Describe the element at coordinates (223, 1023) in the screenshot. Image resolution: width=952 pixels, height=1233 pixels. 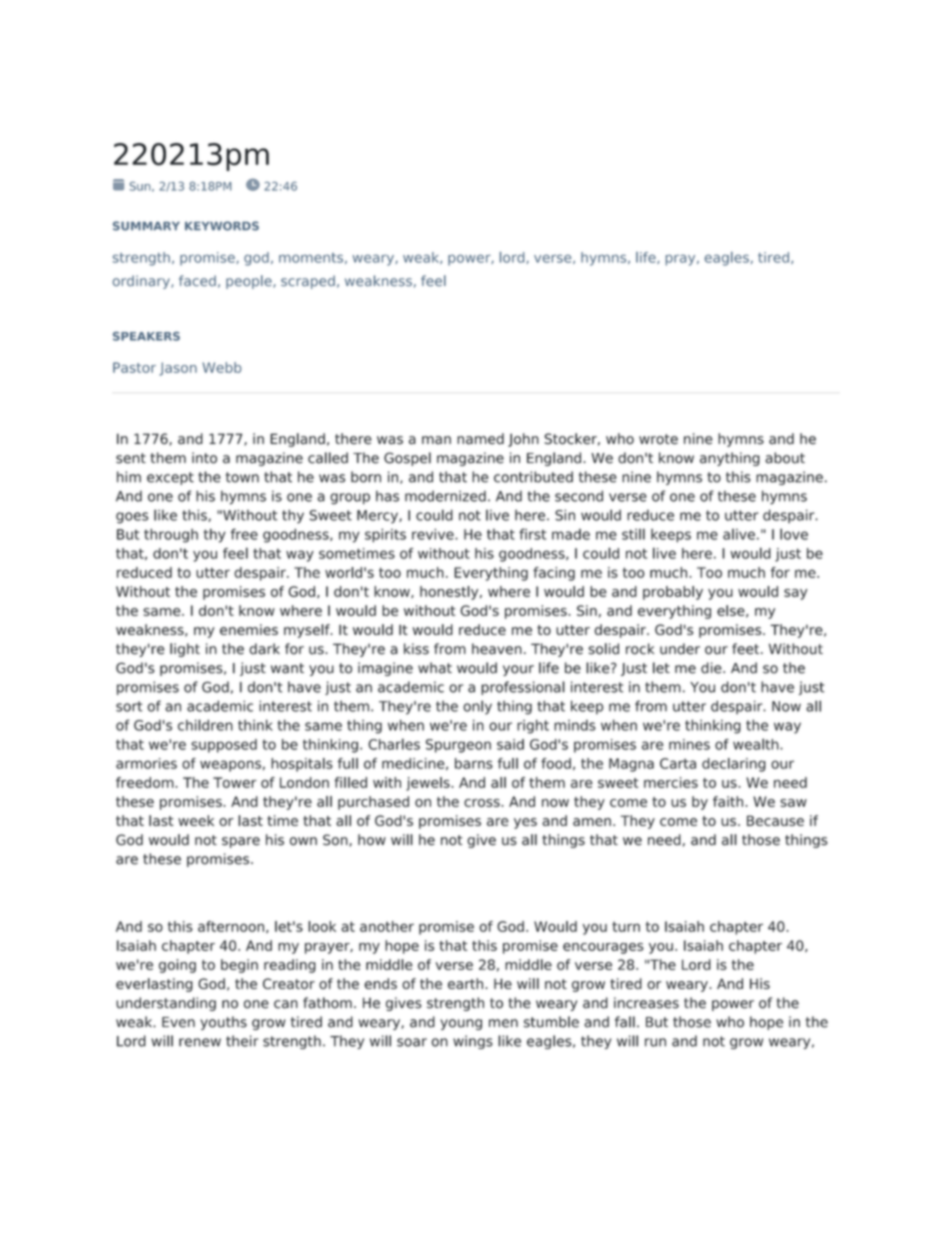
I see `youths` at that location.
